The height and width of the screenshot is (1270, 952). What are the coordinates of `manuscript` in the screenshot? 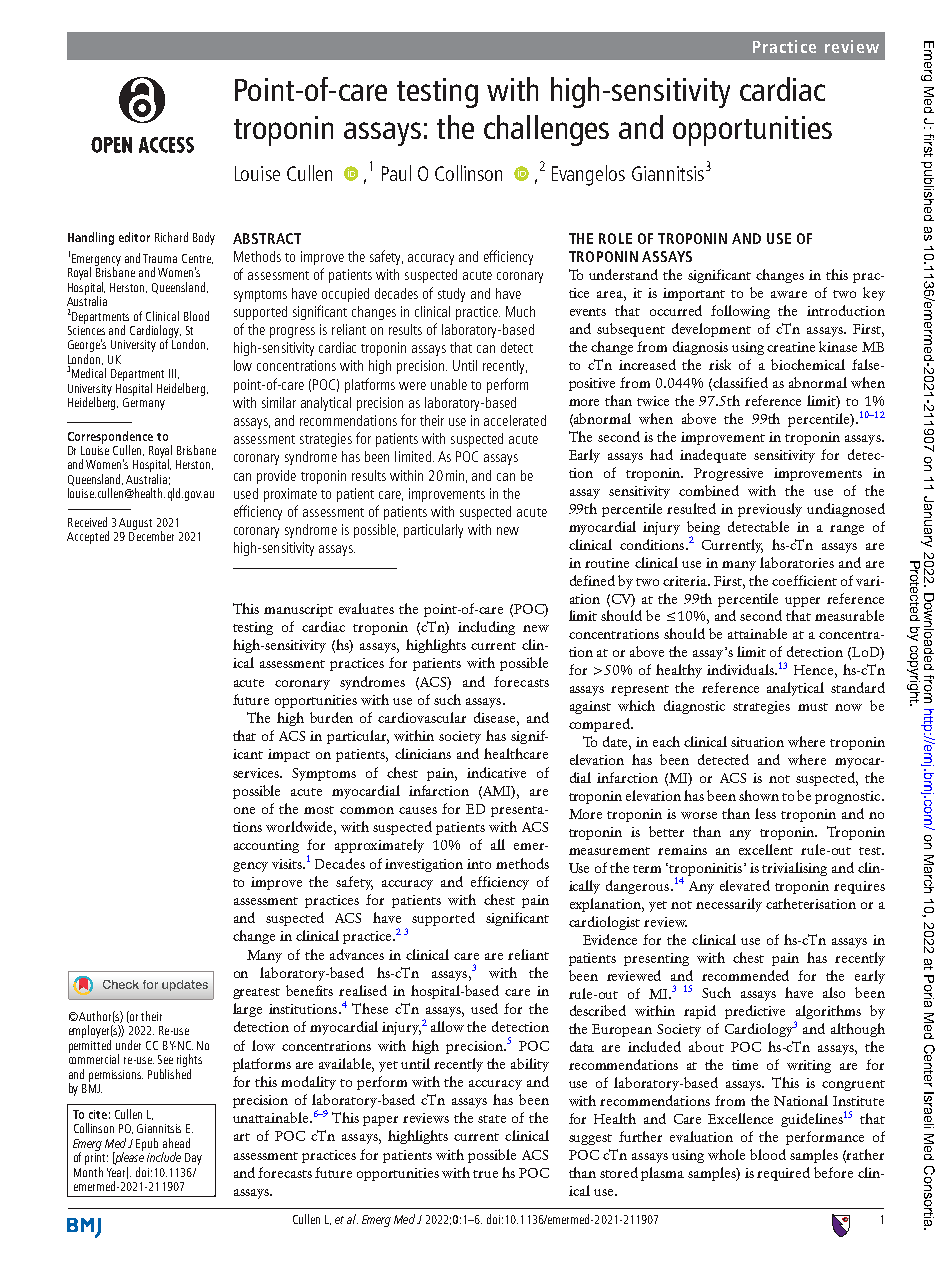 It's located at (298, 610).
